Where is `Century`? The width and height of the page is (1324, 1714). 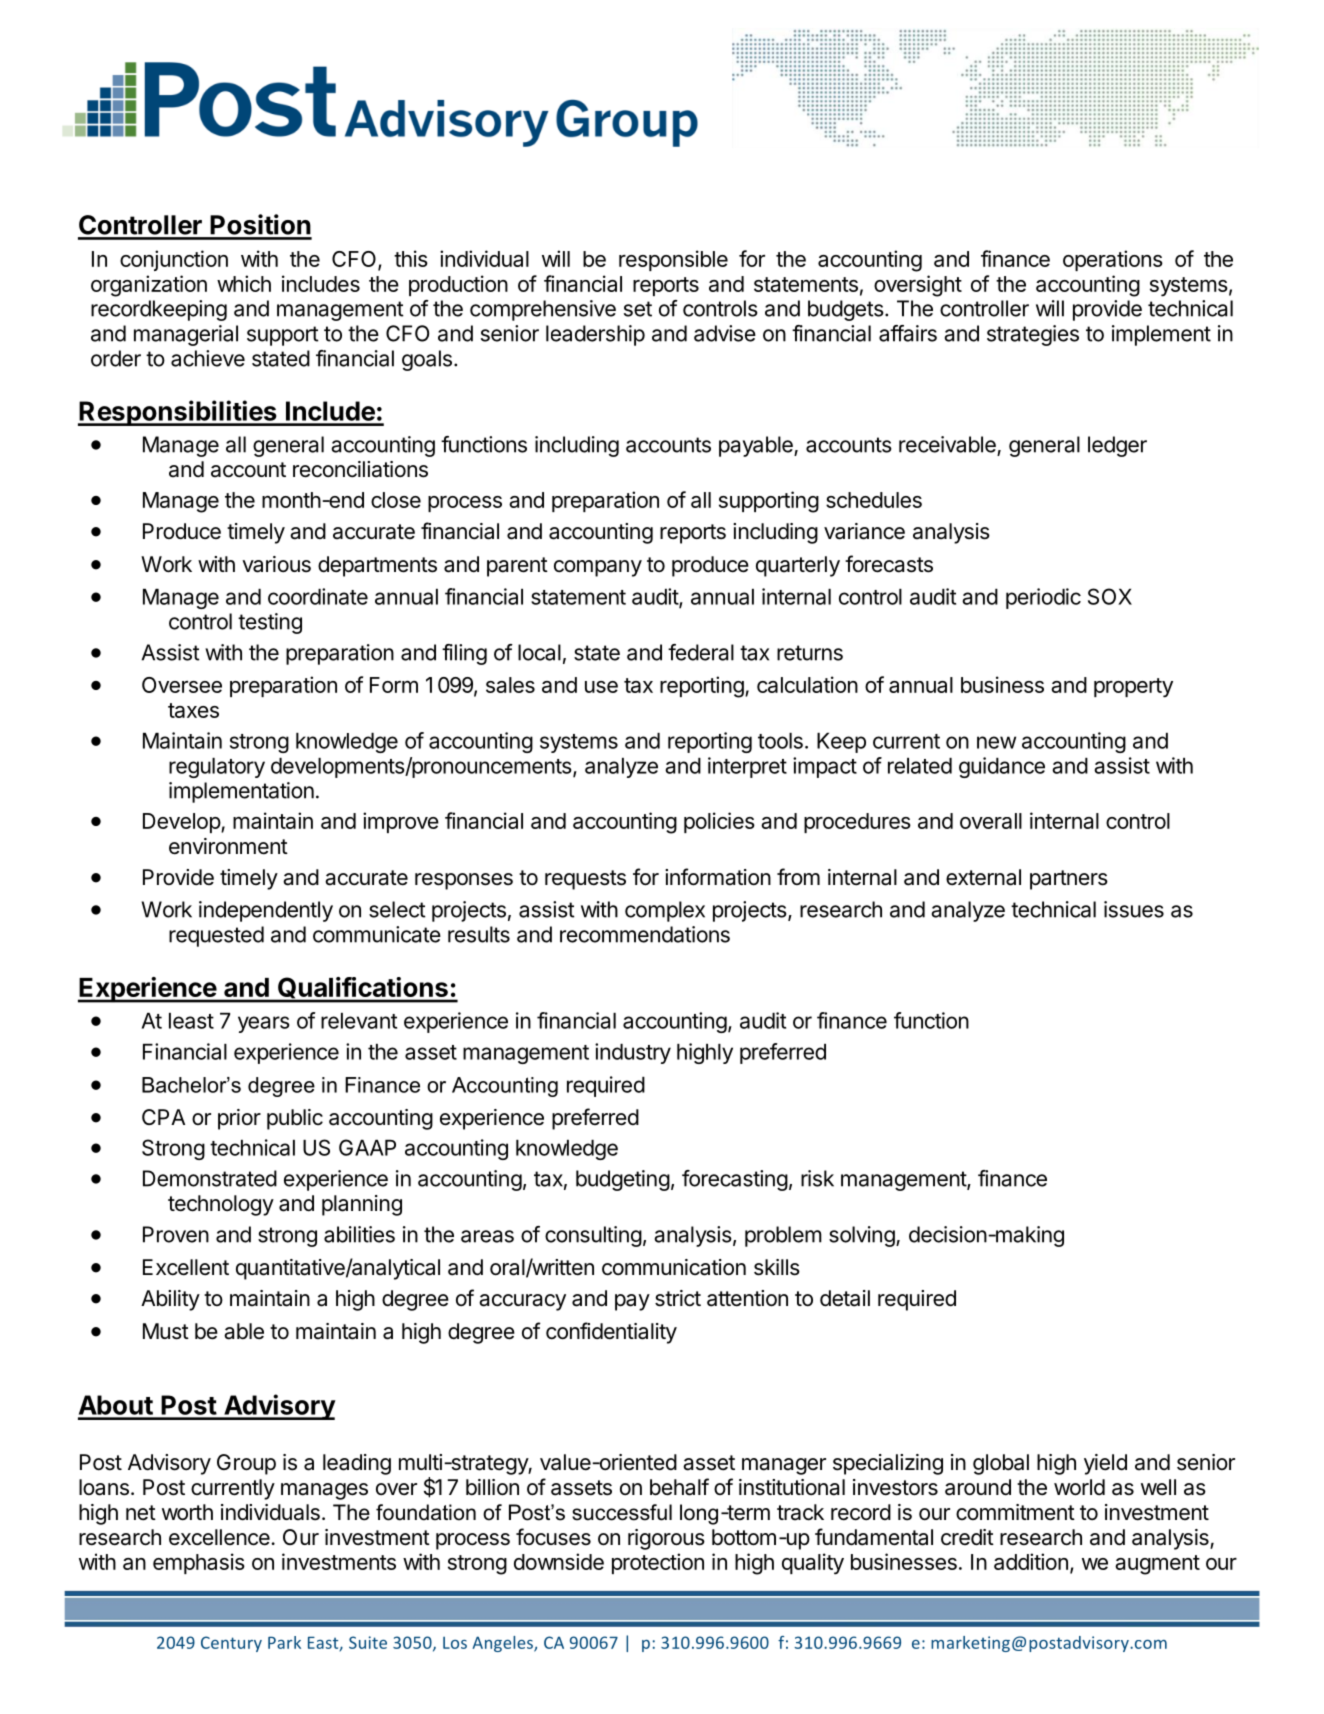 Century is located at coordinates (231, 1644).
